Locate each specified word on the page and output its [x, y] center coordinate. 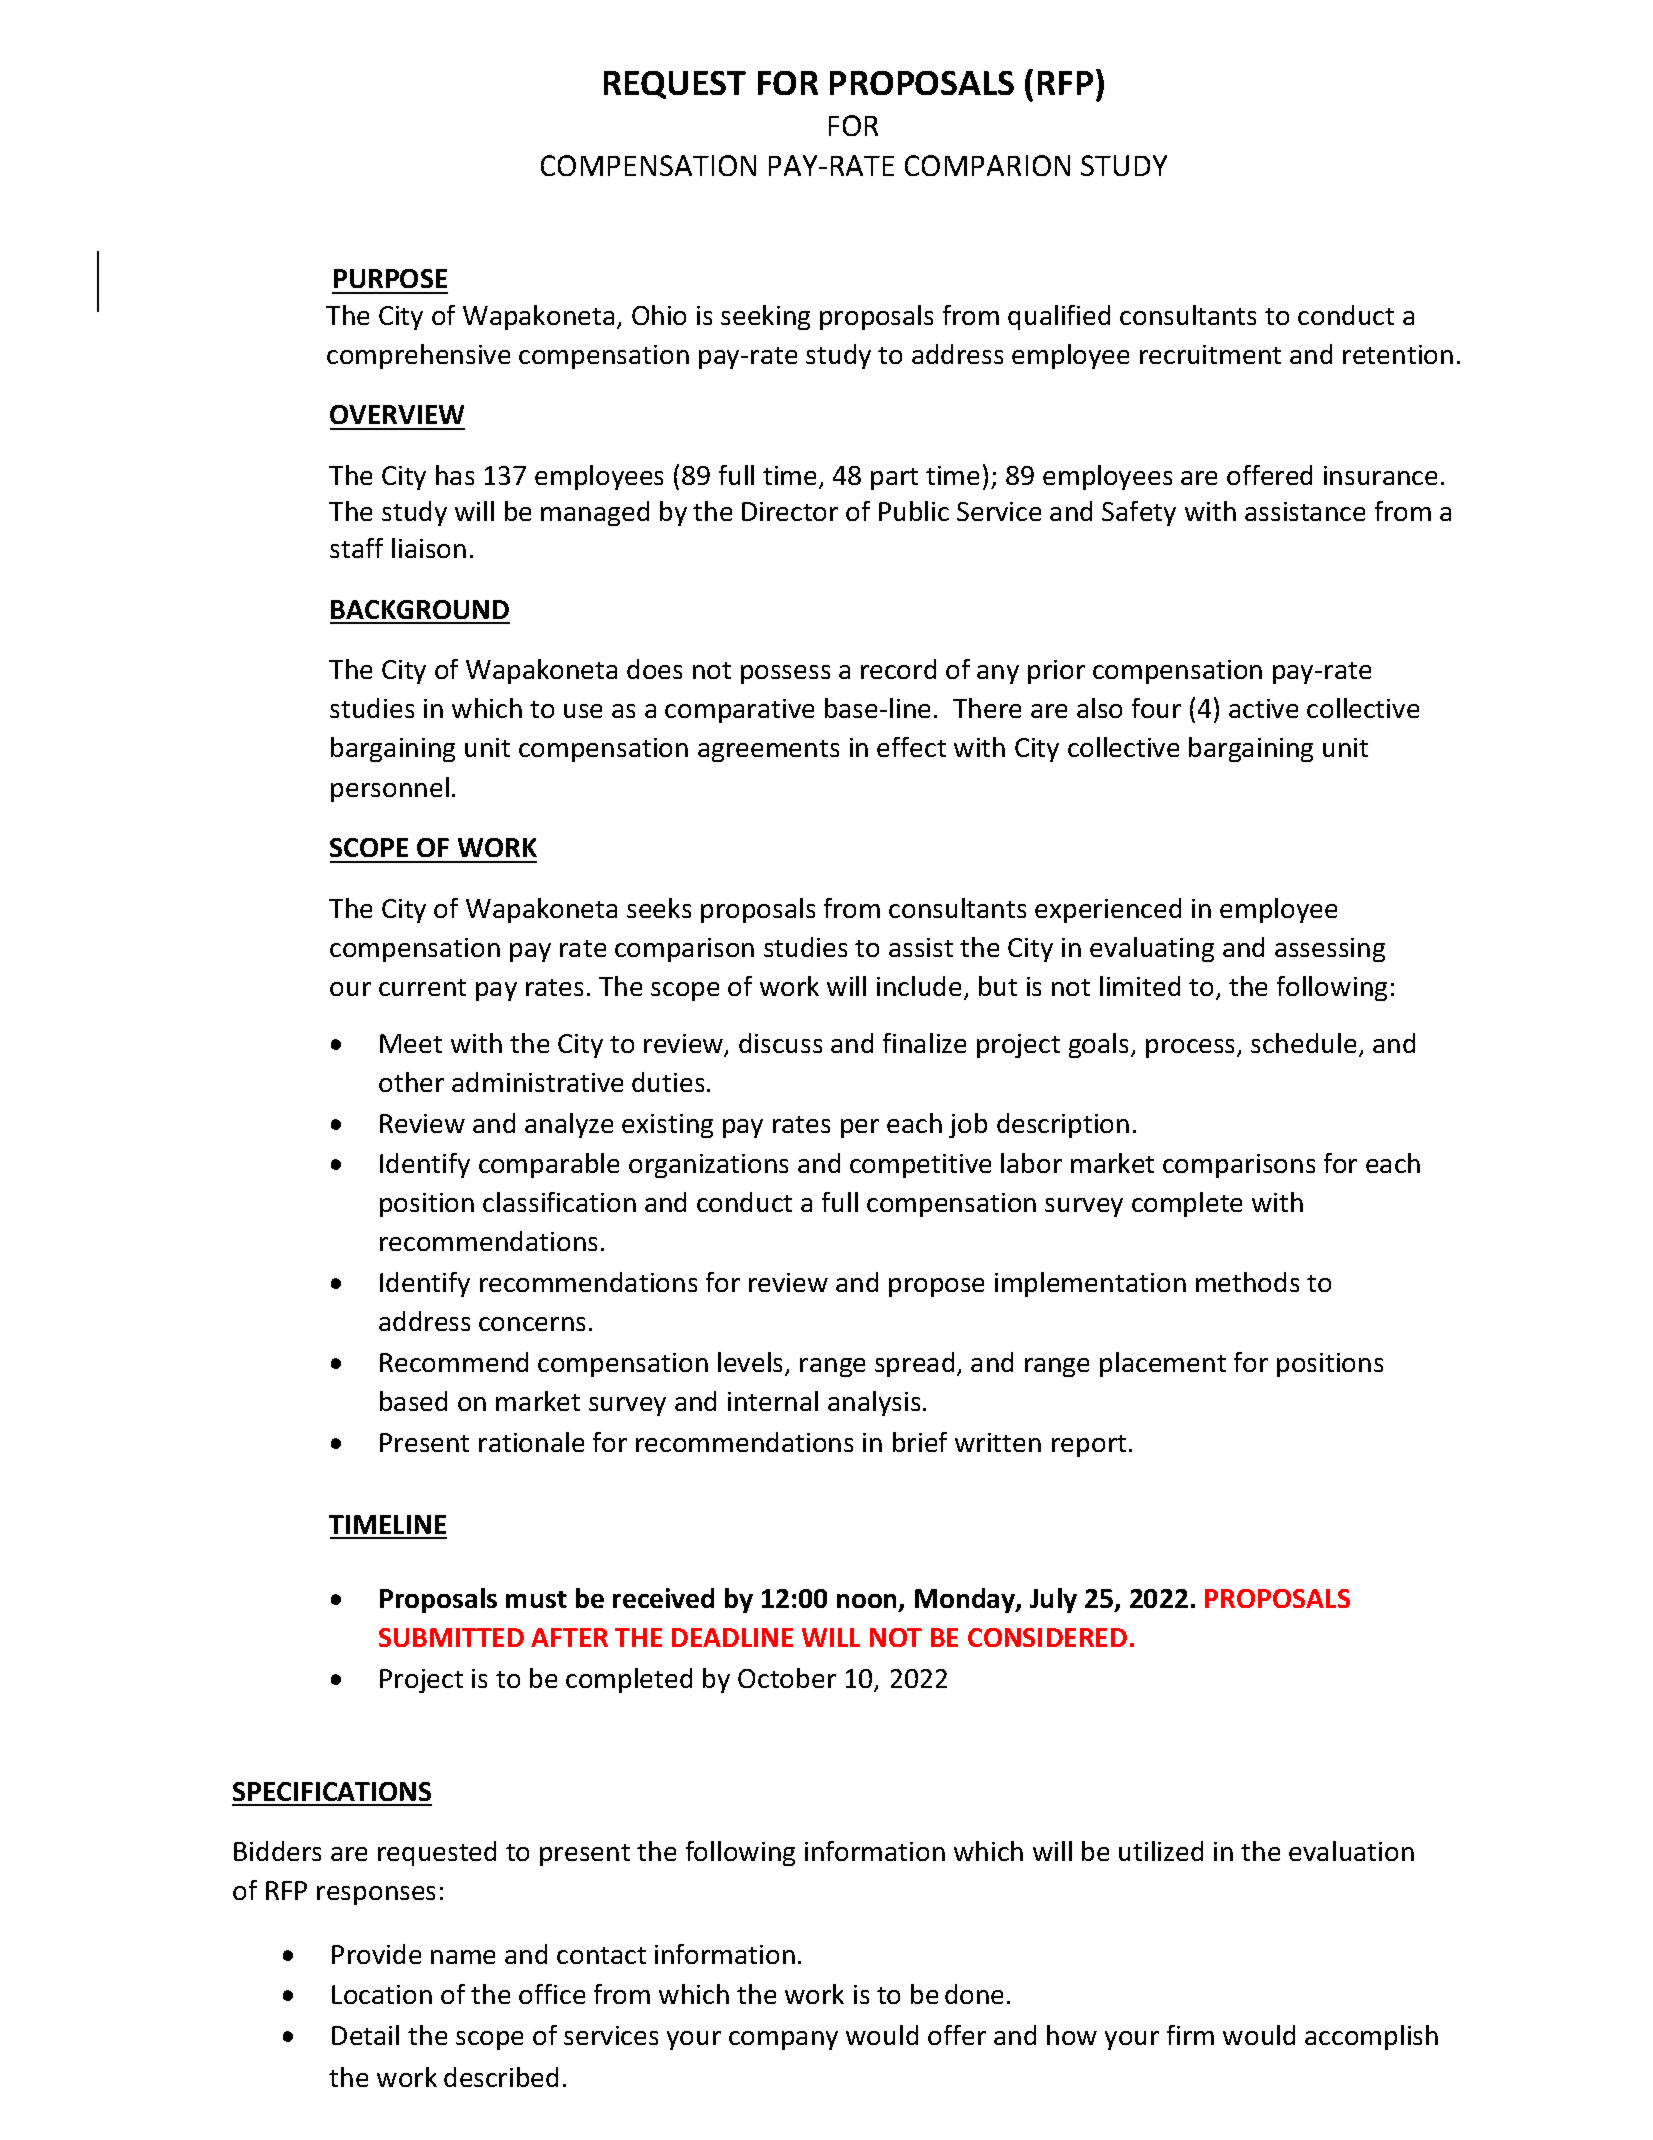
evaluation [1351, 1851]
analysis [874, 1403]
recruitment [1210, 354]
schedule [1303, 1043]
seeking [765, 317]
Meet [411, 1043]
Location [382, 1994]
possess [785, 674]
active [1263, 708]
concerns [532, 1324]
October [787, 1678]
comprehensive [418, 356]
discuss [780, 1043]
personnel [390, 789]
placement [1163, 1364]
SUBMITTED [451, 1637]
